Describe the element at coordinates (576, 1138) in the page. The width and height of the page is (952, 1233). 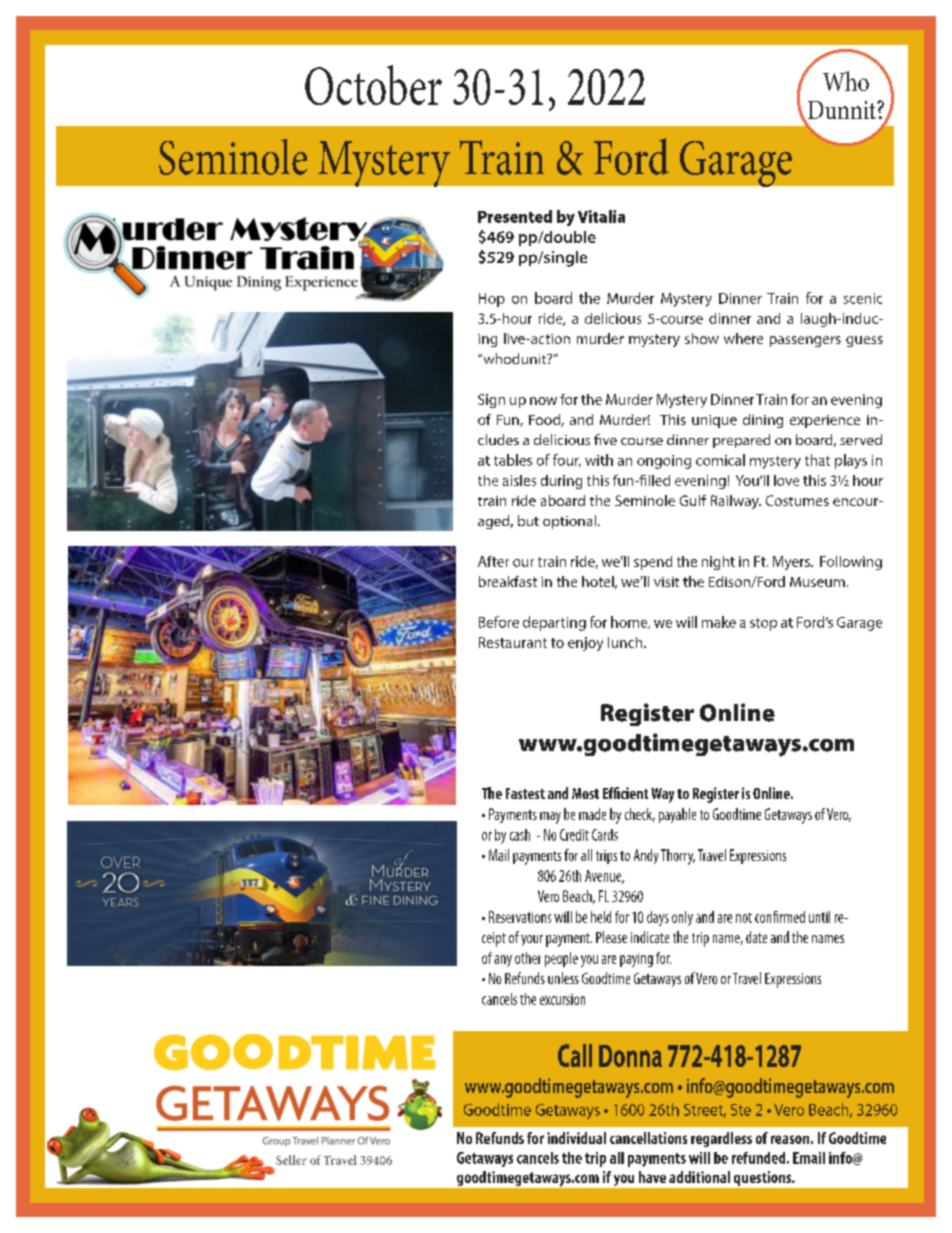
I see `individual` at that location.
